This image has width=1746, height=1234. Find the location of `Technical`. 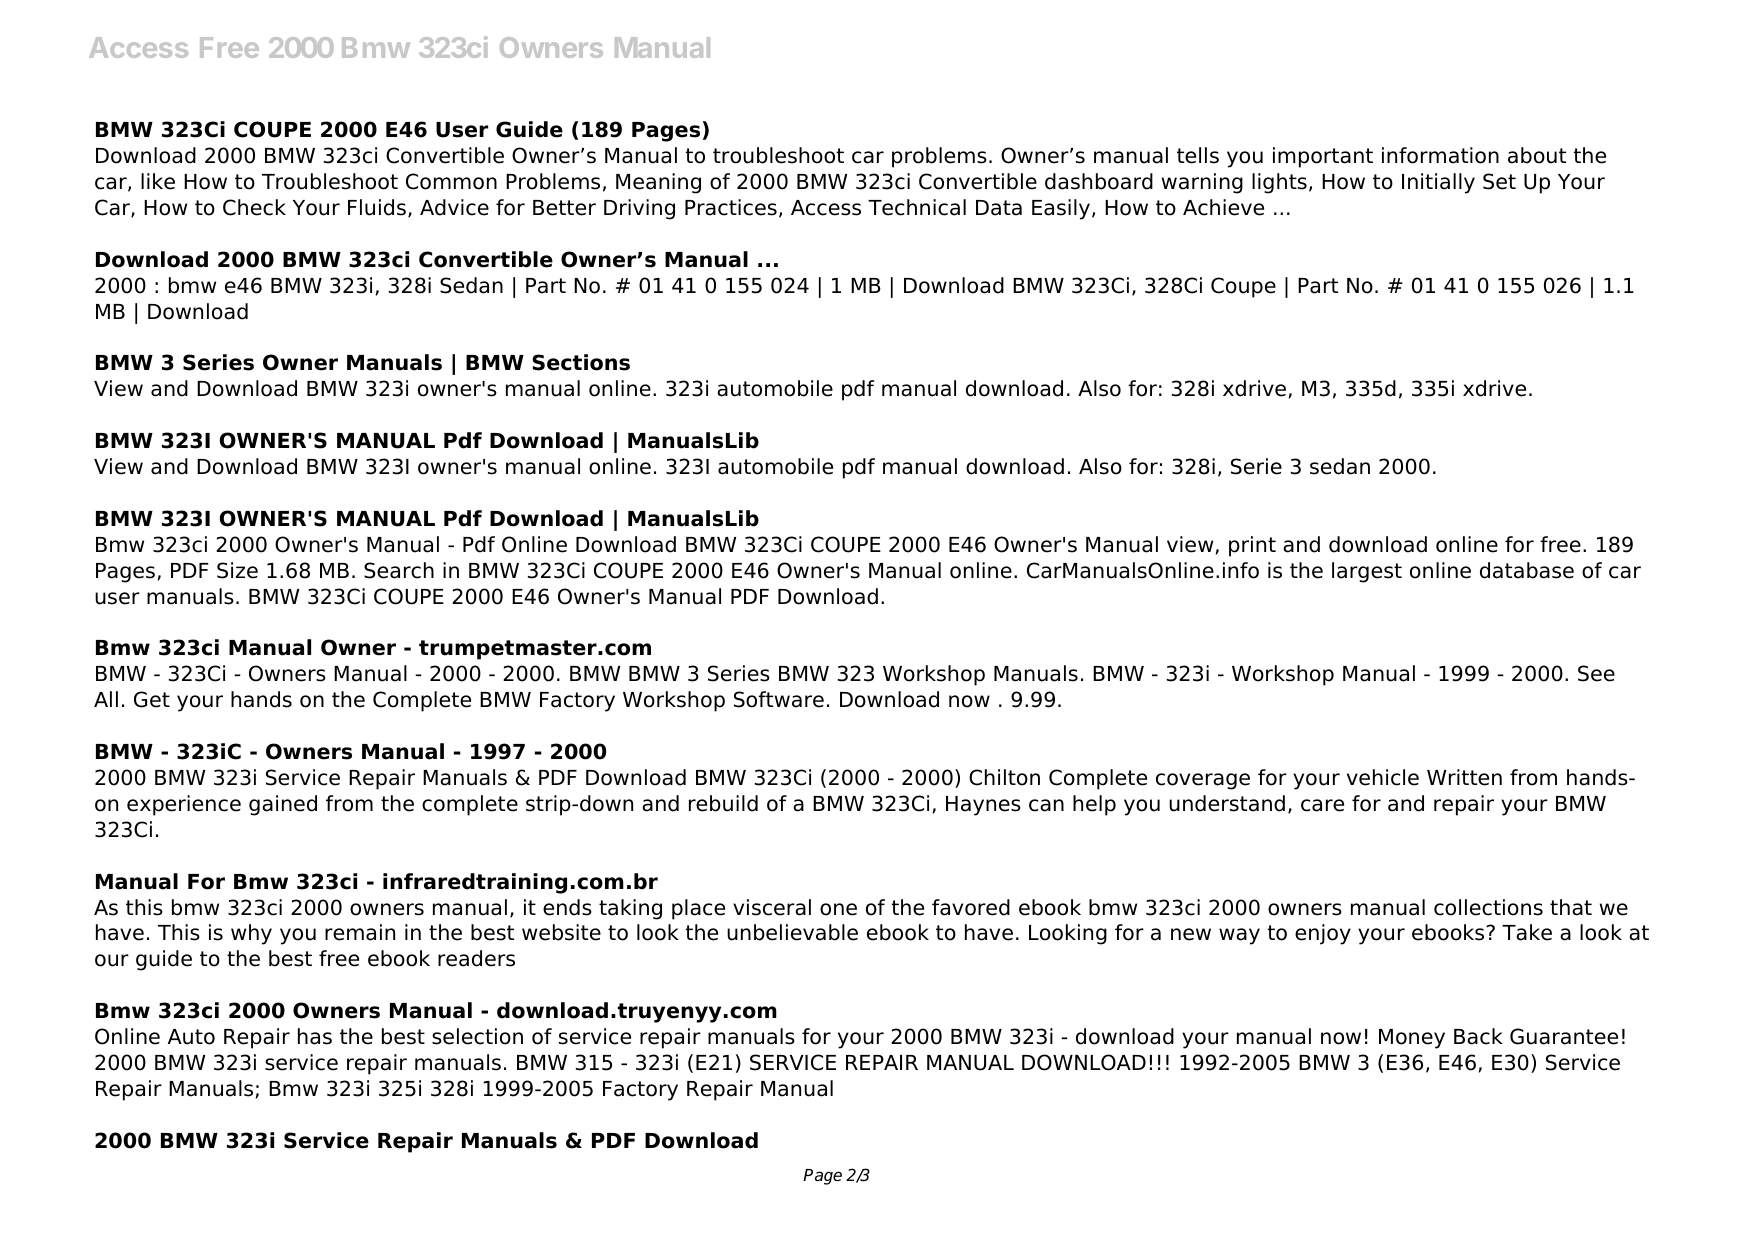

Technical is located at coordinates (917, 207).
